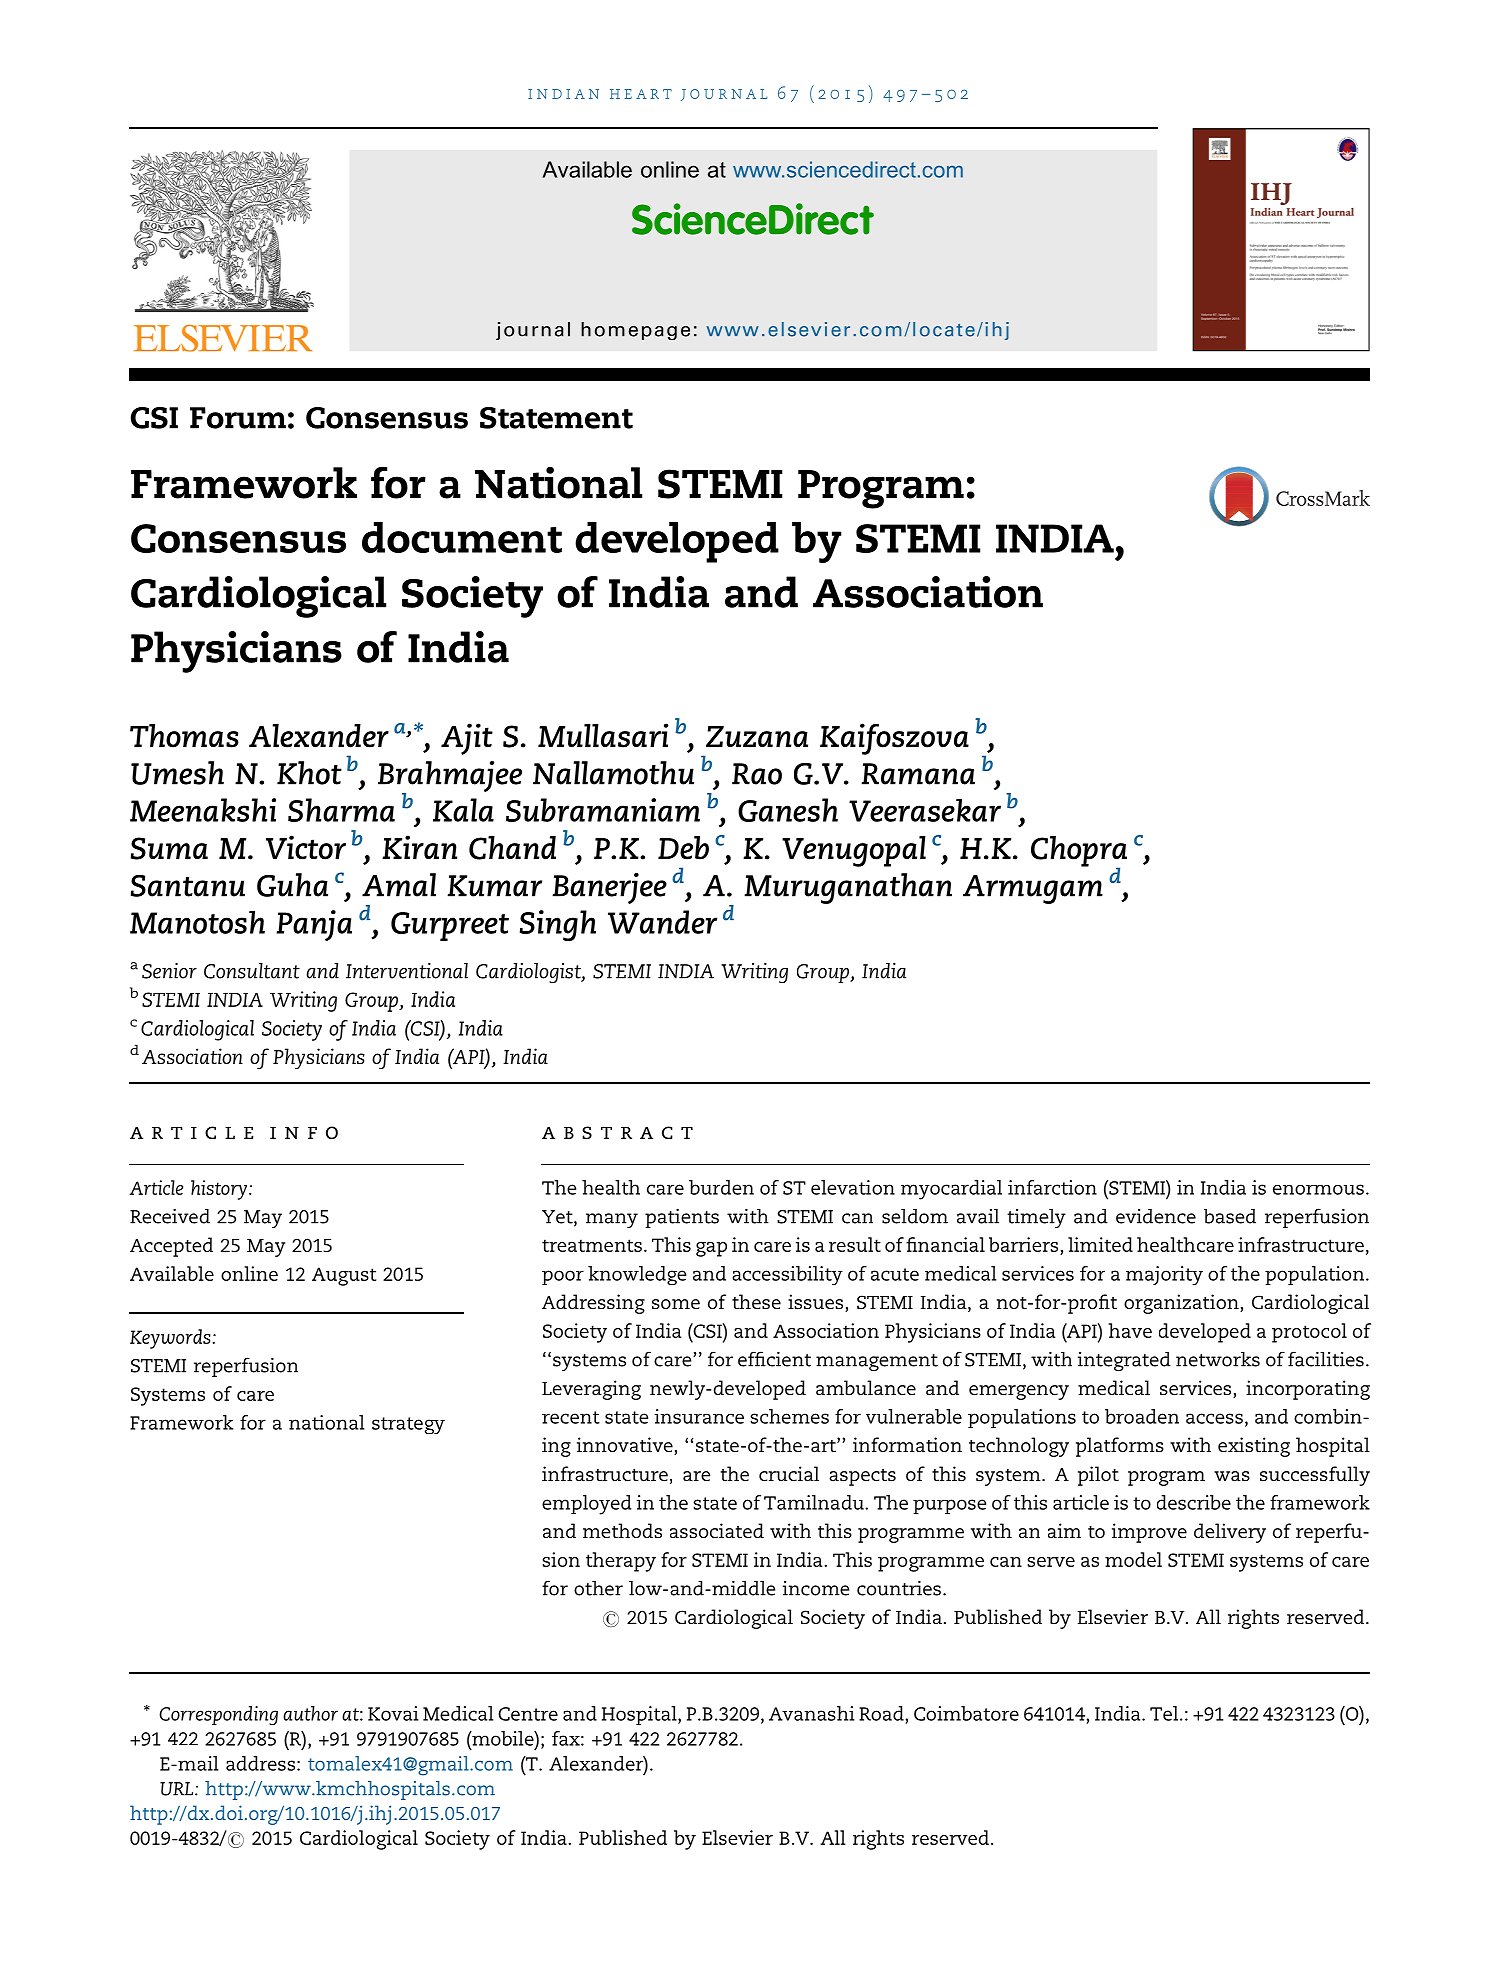 The height and width of the page is (1983, 1488). I want to click on Ramana, so click(918, 774).
